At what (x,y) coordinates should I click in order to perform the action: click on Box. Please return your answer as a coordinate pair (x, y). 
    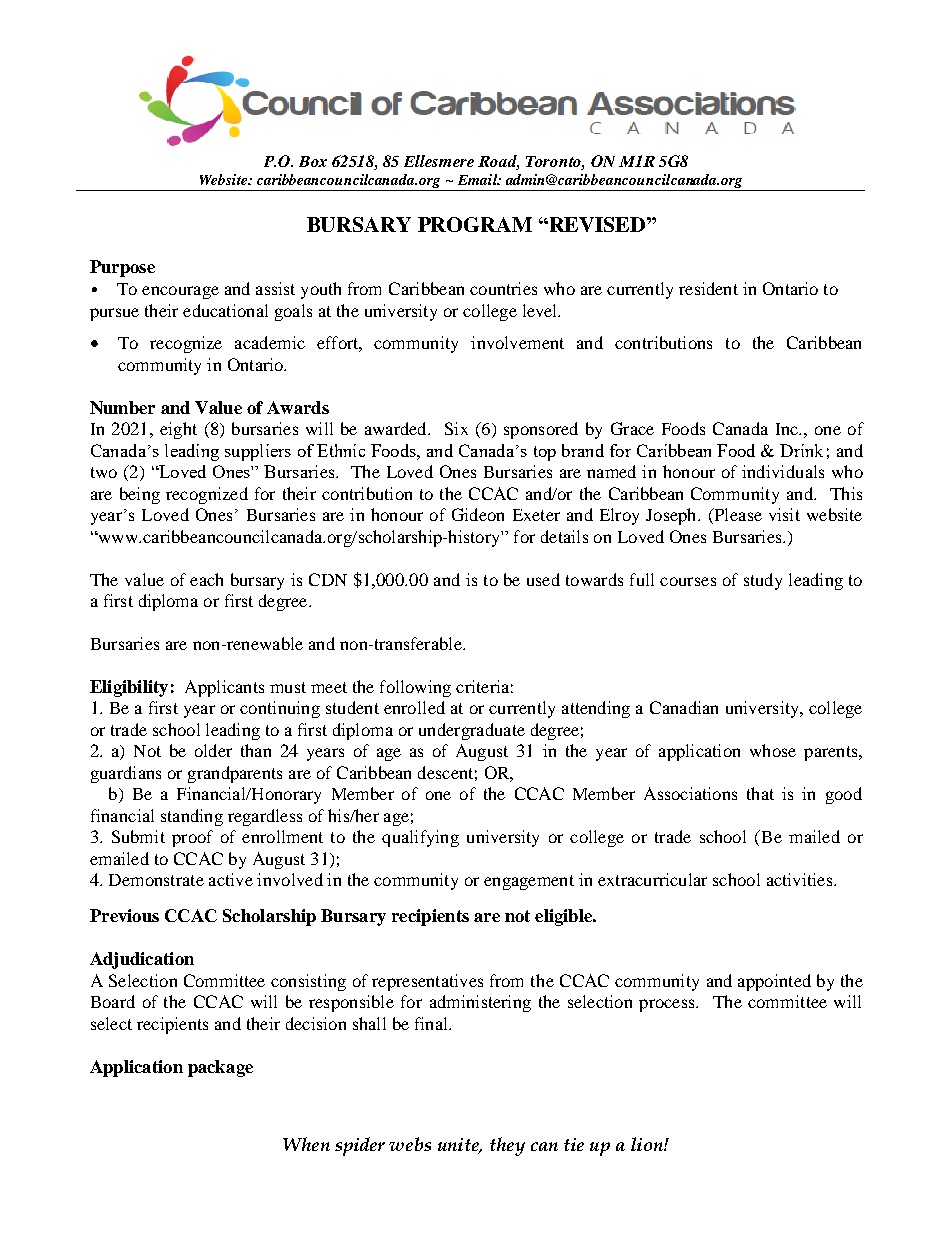
    Looking at the image, I should click on (313, 161).
